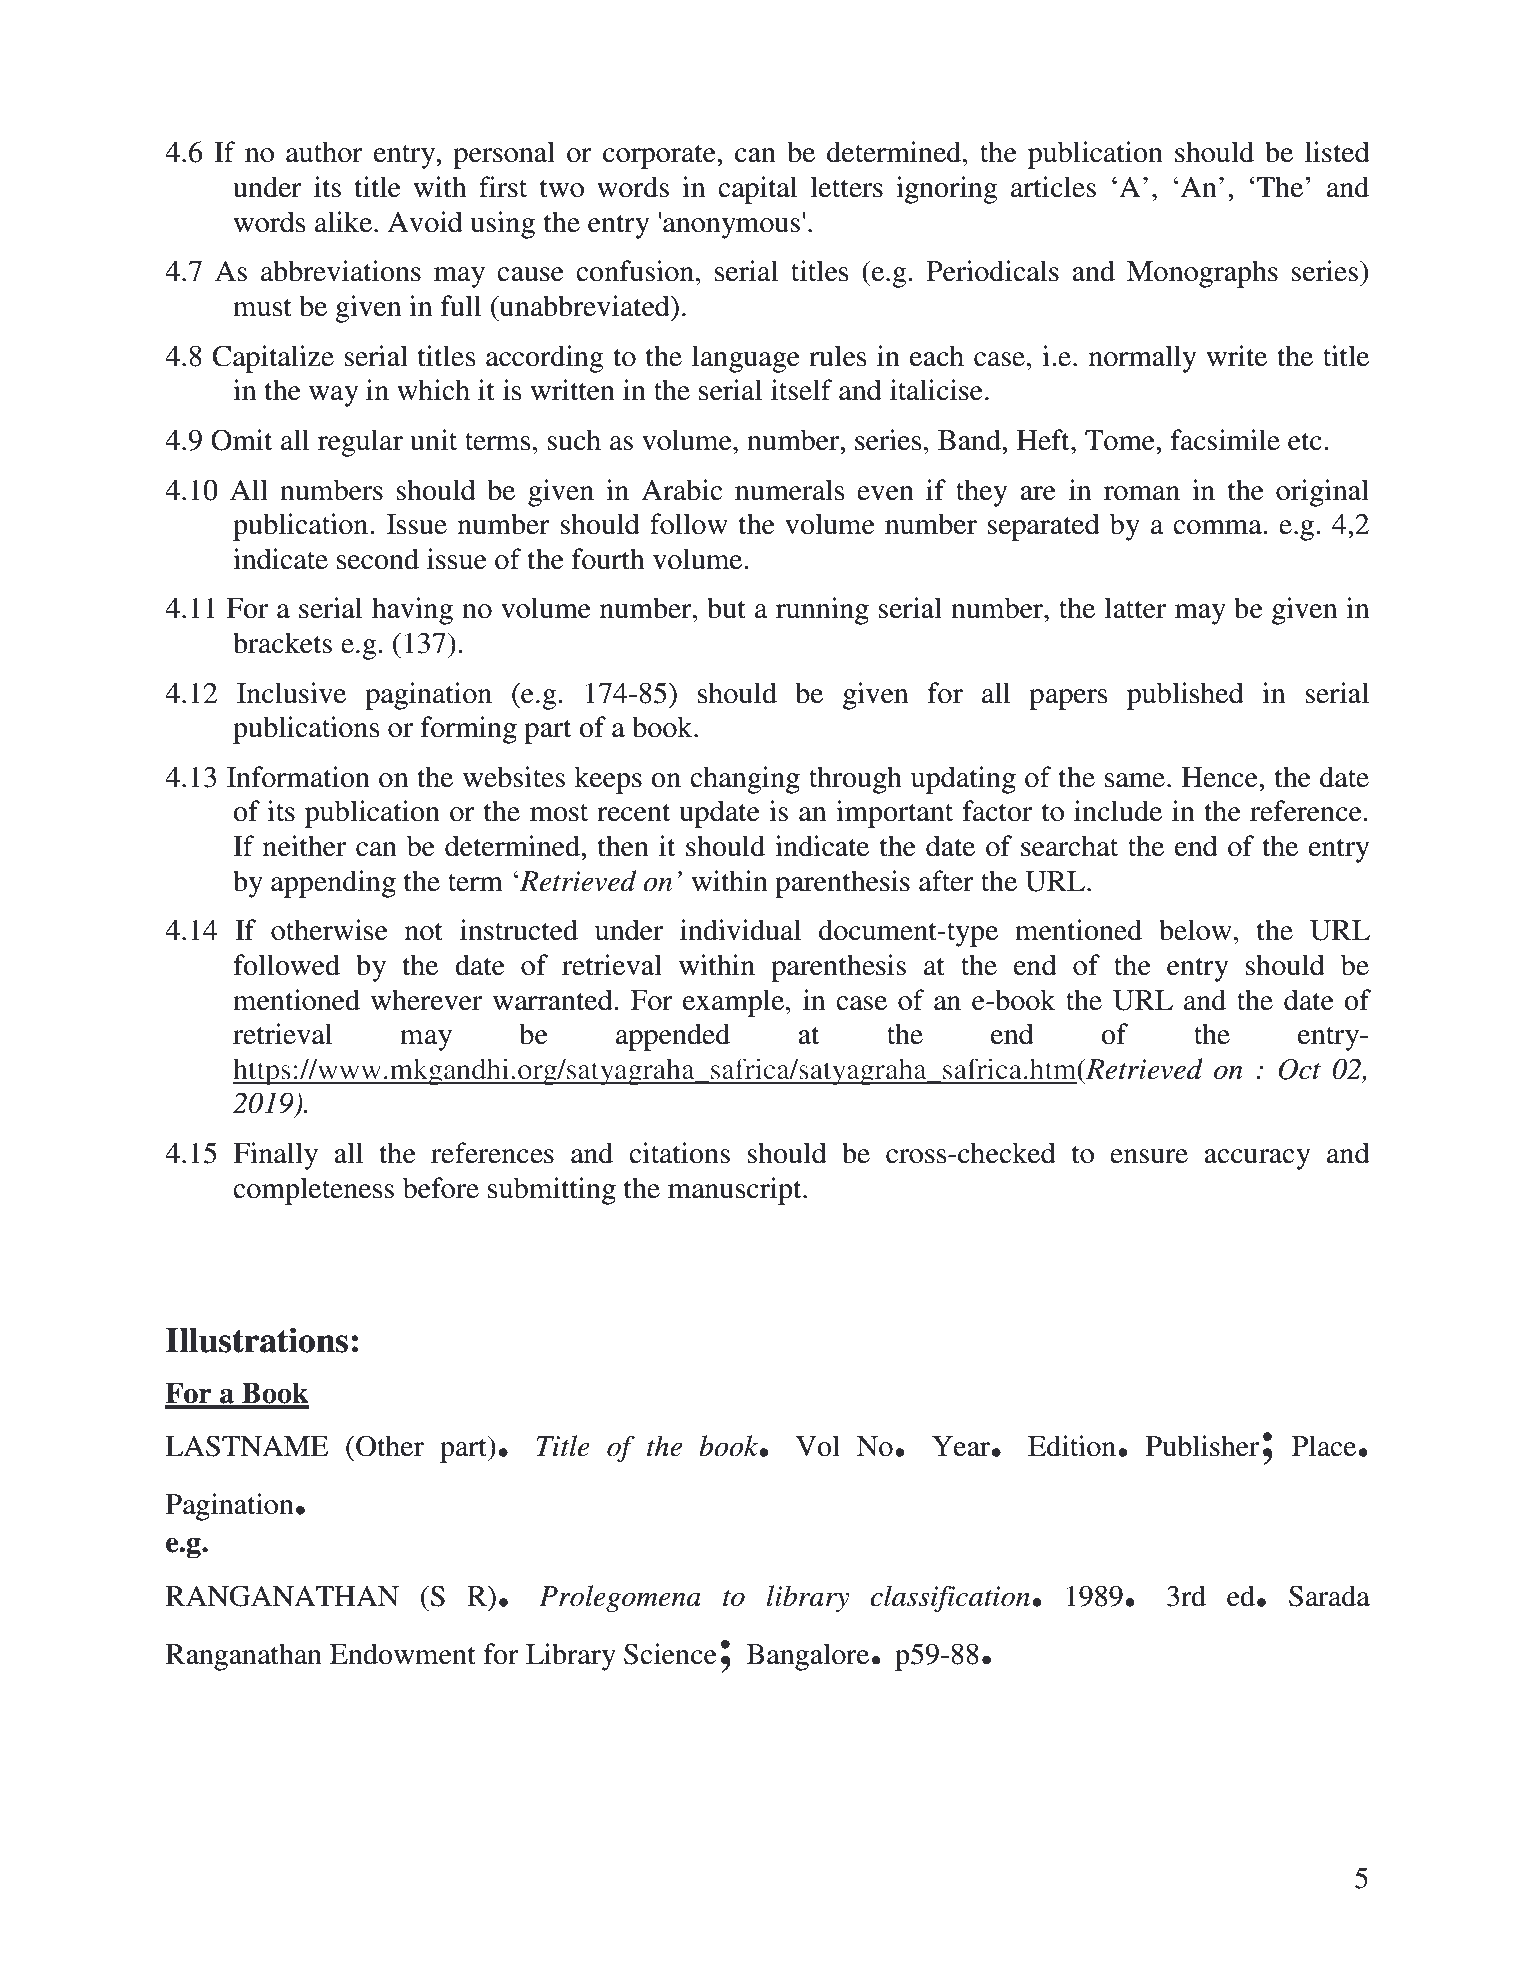 The image size is (1535, 1986). Describe the element at coordinates (403, 1654) in the screenshot. I see `Endowment` at that location.
